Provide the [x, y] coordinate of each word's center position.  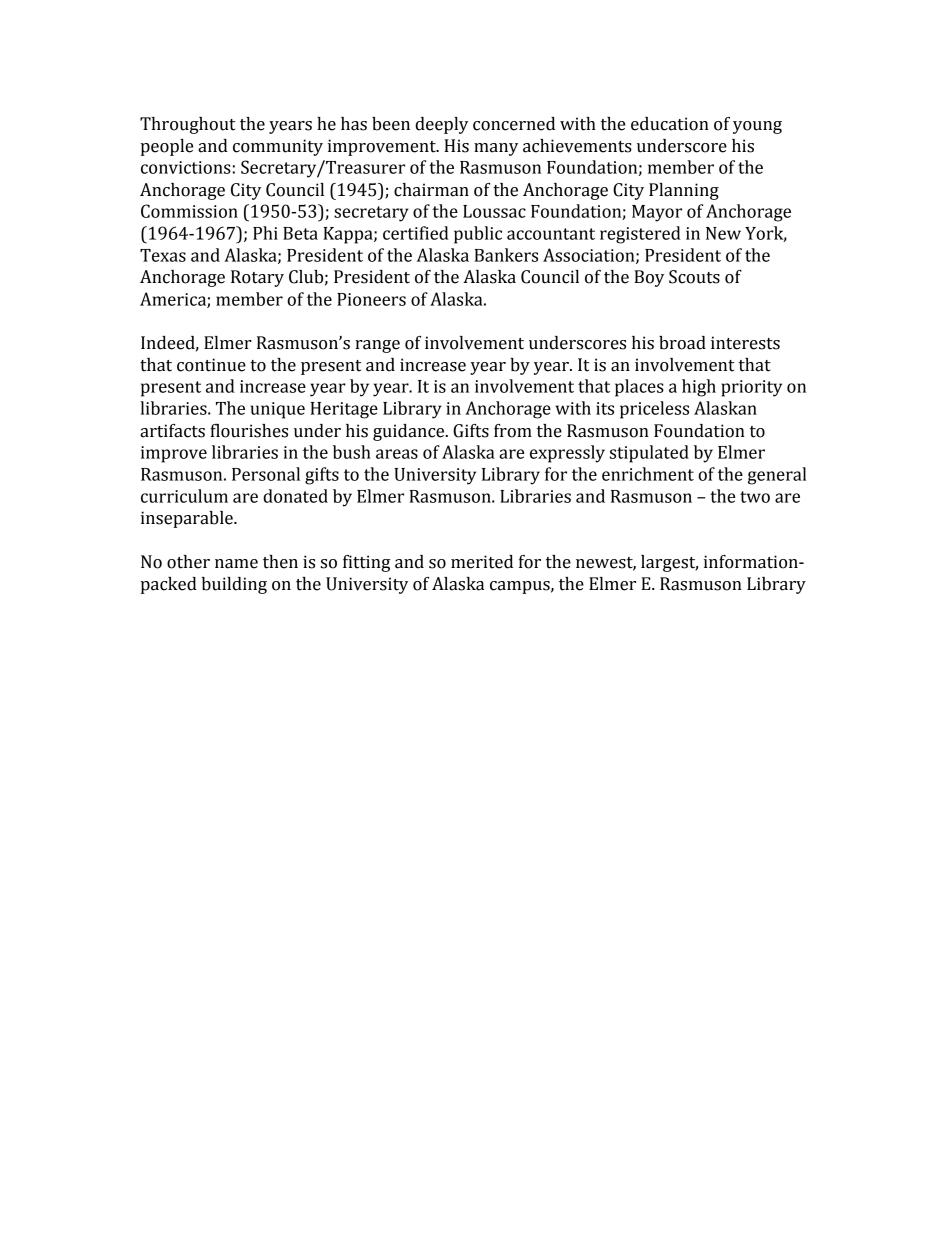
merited [482, 562]
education [670, 124]
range [377, 346]
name [236, 564]
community [278, 147]
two [755, 497]
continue [211, 365]
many [496, 149]
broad [682, 343]
